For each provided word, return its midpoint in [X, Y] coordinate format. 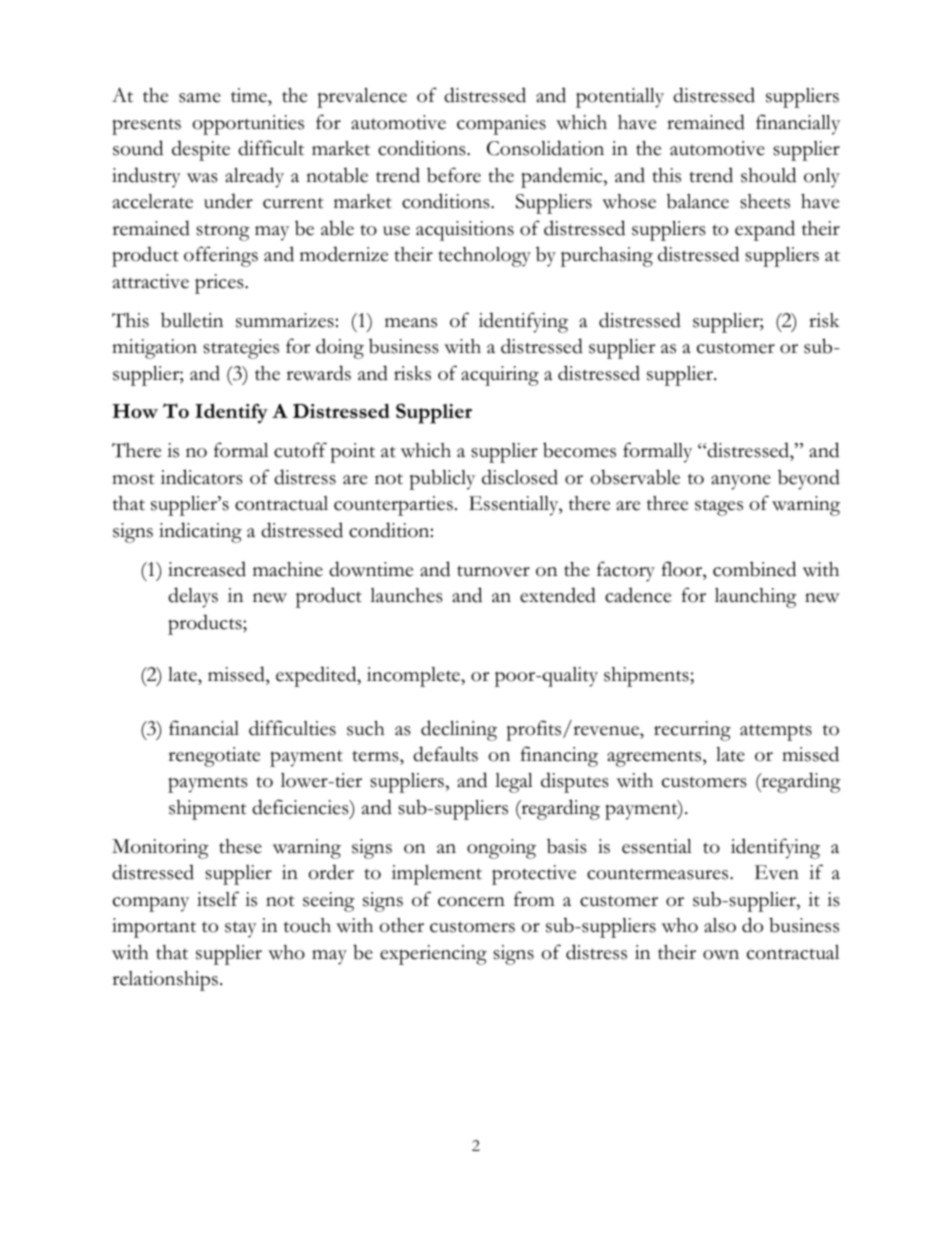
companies [501, 125]
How [135, 411]
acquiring [500, 376]
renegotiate [214, 757]
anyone [741, 482]
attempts [776, 732]
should [768, 175]
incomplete [414, 677]
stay [241, 929]
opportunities [248, 125]
